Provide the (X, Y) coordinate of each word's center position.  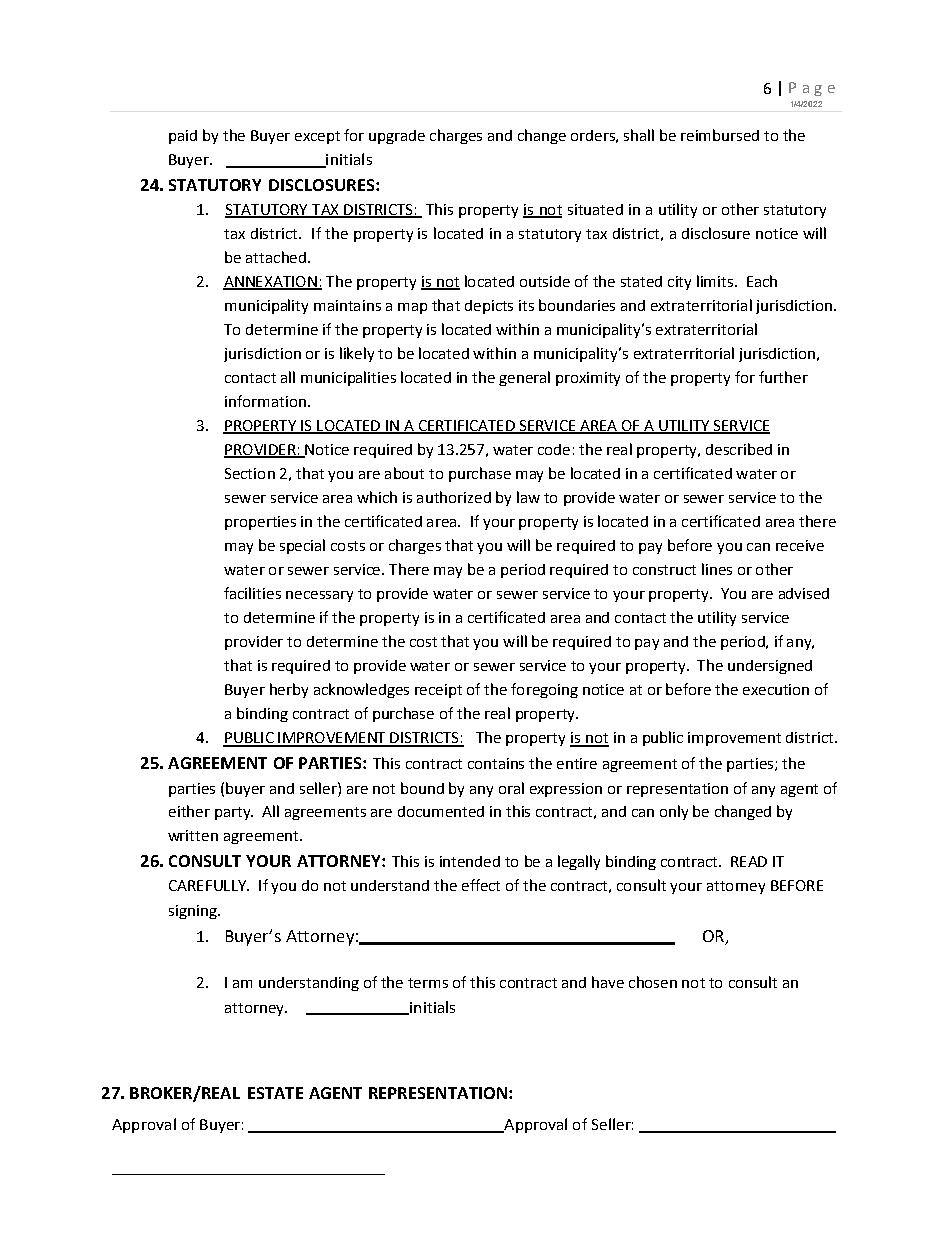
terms (428, 983)
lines (717, 569)
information (265, 401)
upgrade (397, 137)
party (233, 813)
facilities (252, 593)
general (524, 378)
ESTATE (275, 1093)
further (783, 377)
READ (749, 861)
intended (470, 861)
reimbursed (720, 135)
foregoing (544, 690)
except (317, 137)
